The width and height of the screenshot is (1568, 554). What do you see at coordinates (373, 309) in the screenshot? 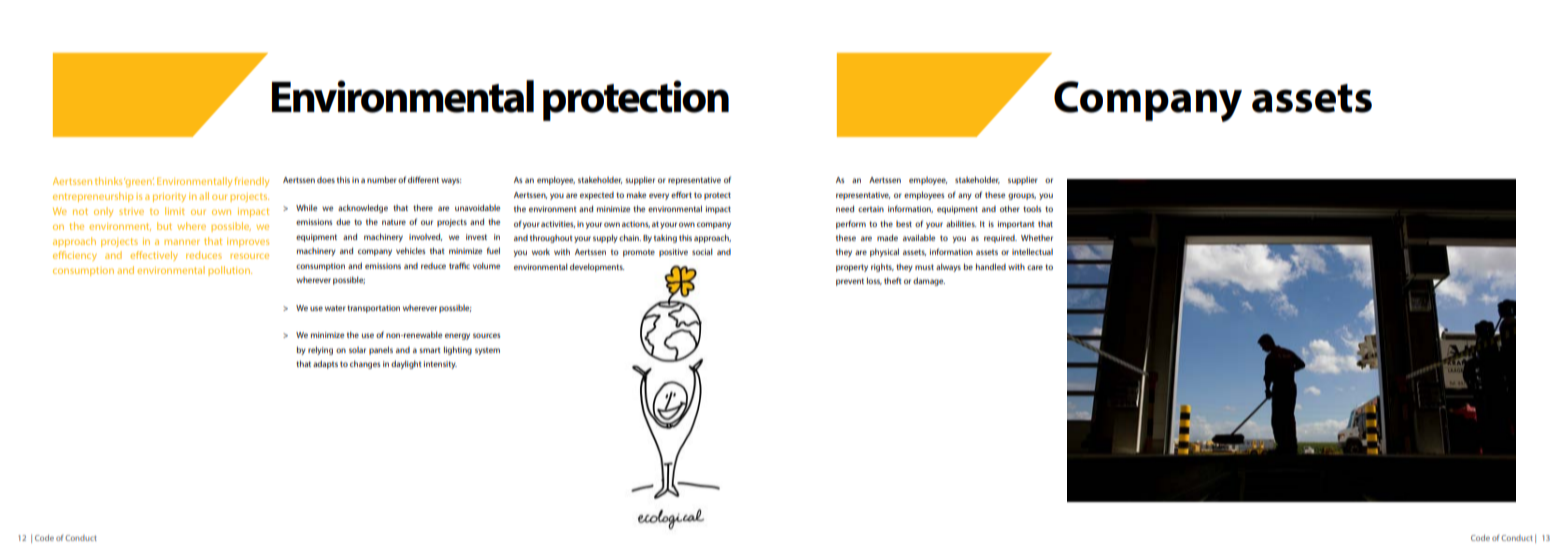
I see `transportation` at bounding box center [373, 309].
